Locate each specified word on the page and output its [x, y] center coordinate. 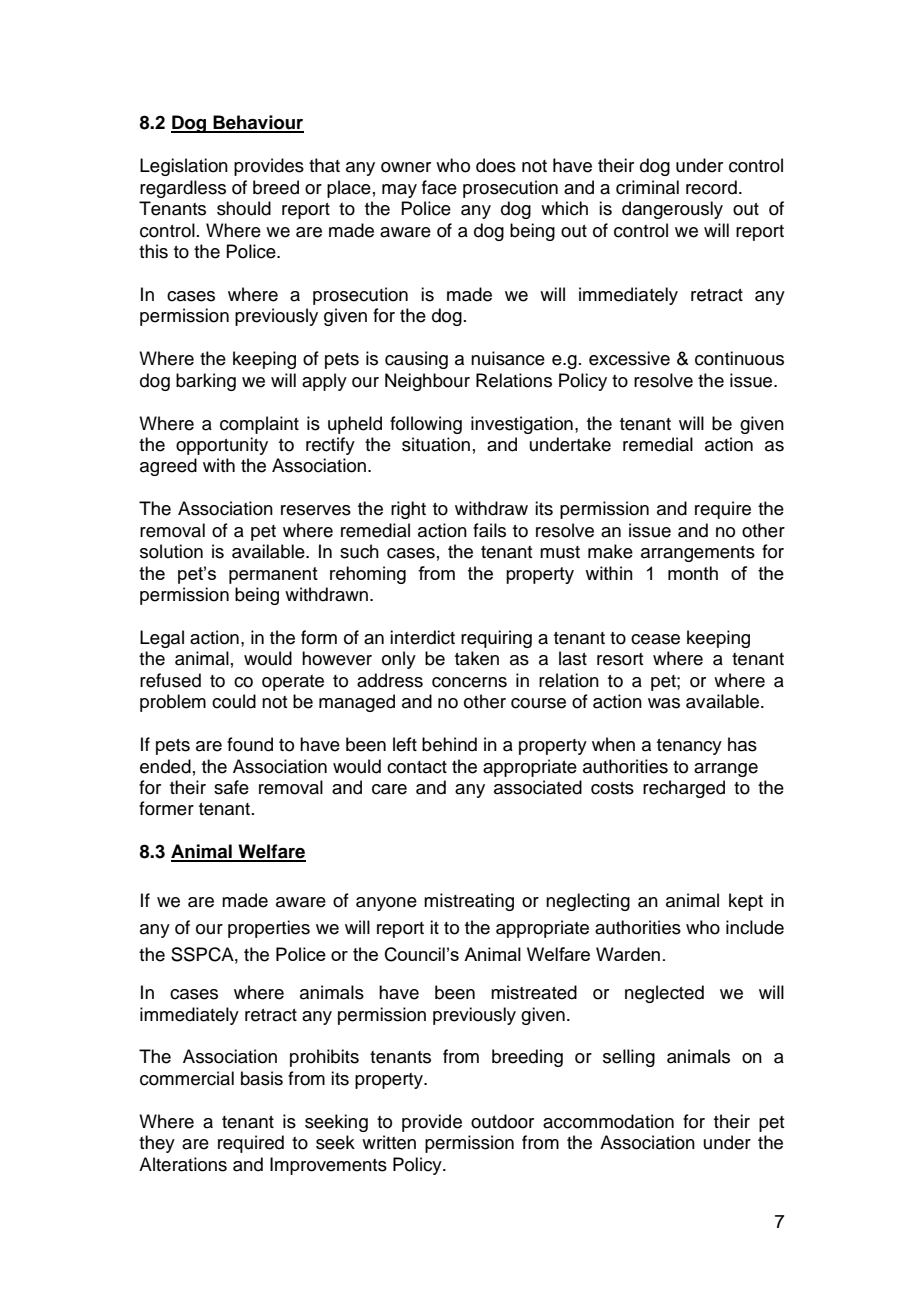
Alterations [183, 1164]
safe [231, 787]
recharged [684, 789]
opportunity [222, 446]
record [711, 187]
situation [436, 444]
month [693, 573]
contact [417, 767]
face [439, 187]
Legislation [184, 167]
